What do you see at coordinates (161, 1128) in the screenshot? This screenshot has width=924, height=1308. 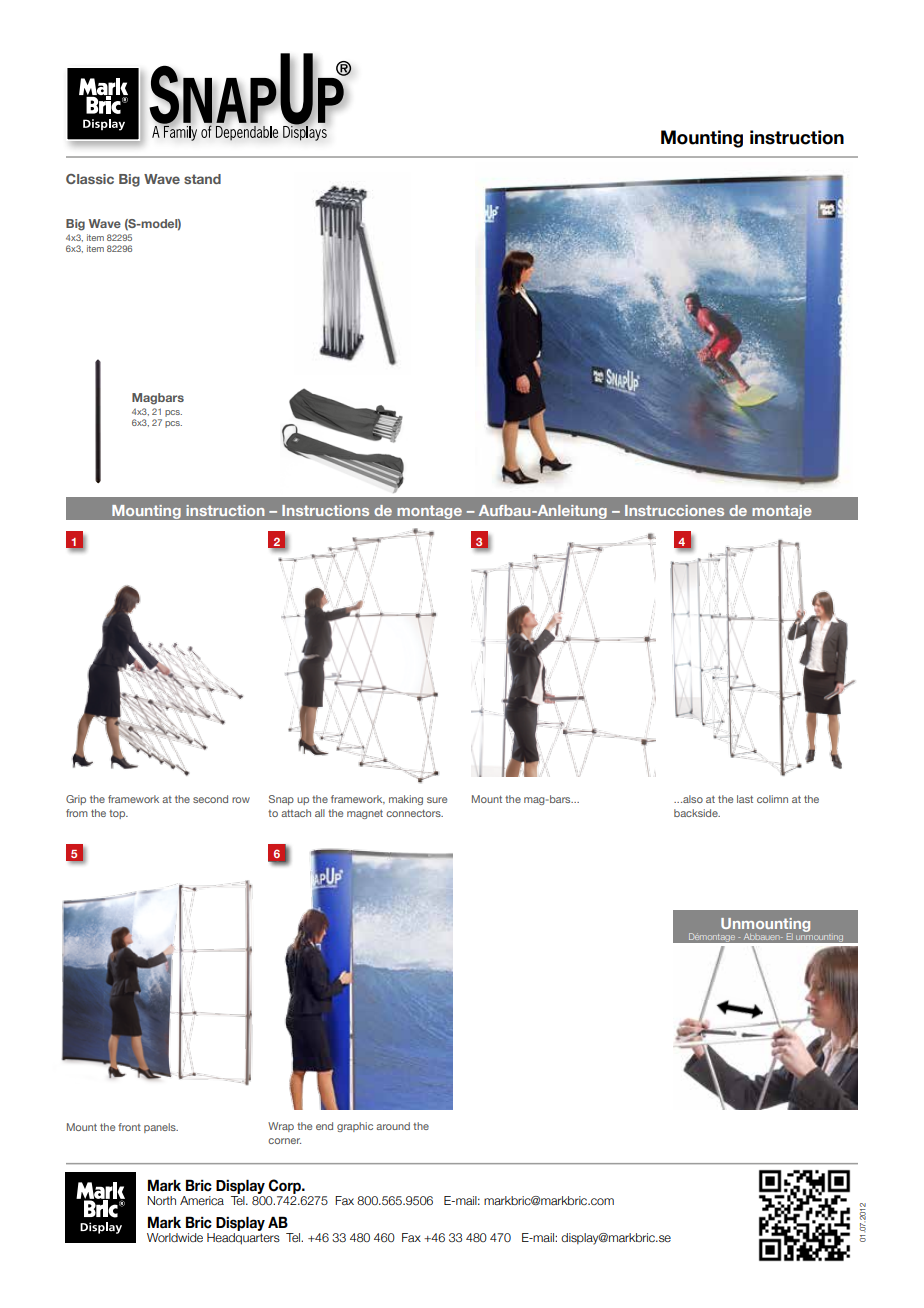 I see `panels` at bounding box center [161, 1128].
